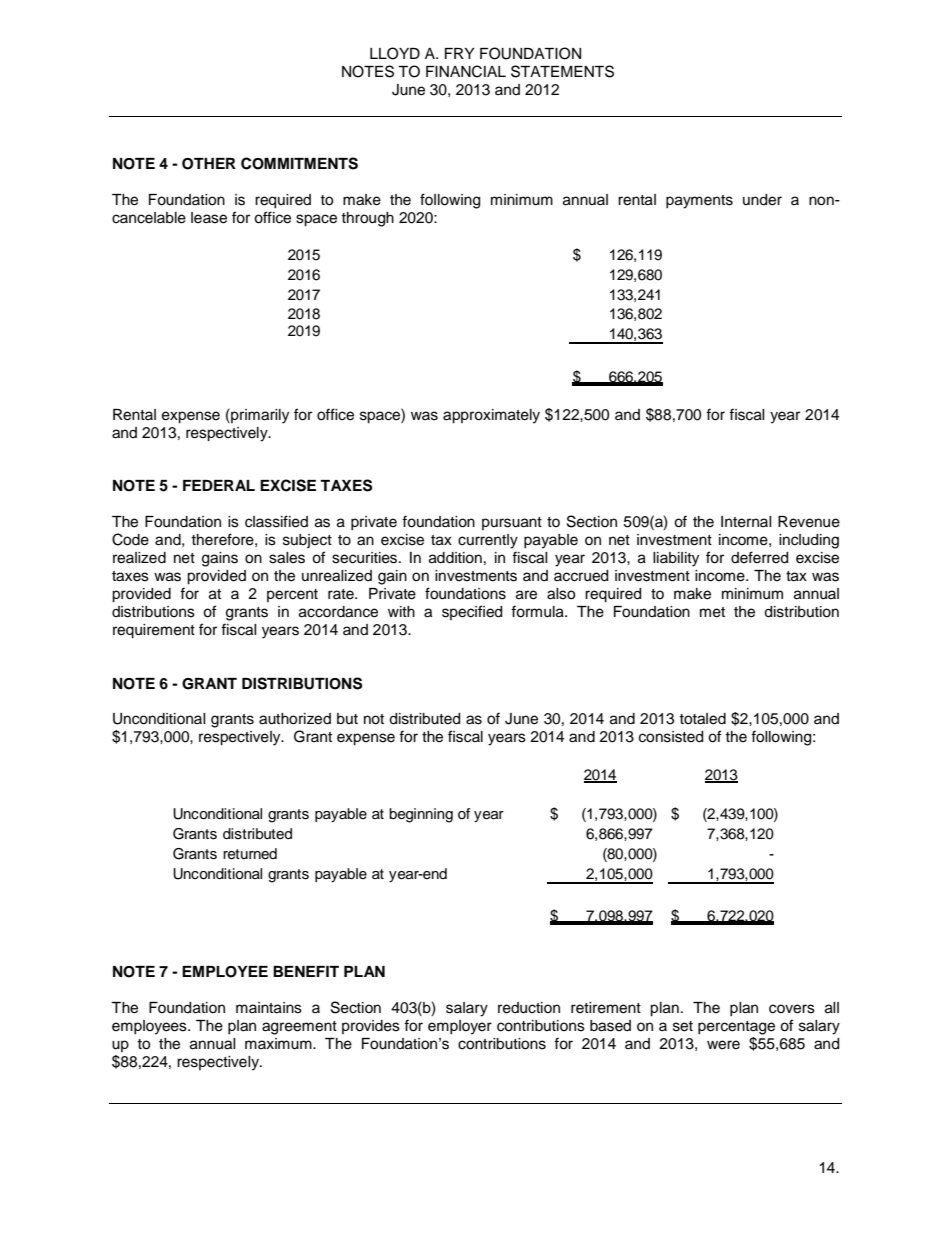  I want to click on currently, so click(488, 541).
